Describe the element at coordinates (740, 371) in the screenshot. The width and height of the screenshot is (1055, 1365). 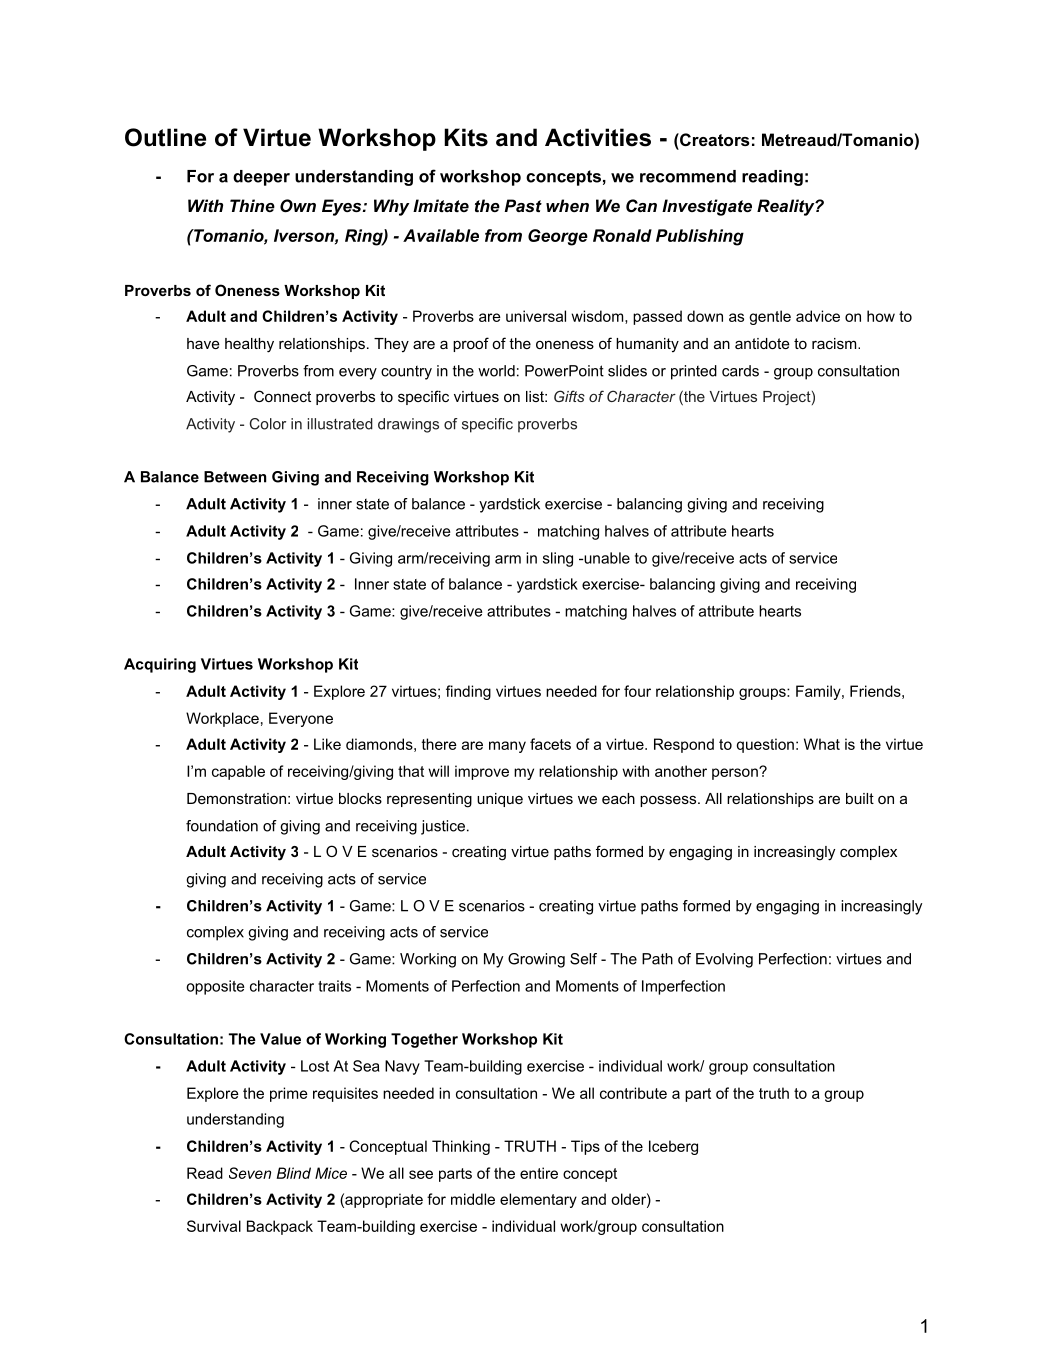
I see `cards` at that location.
